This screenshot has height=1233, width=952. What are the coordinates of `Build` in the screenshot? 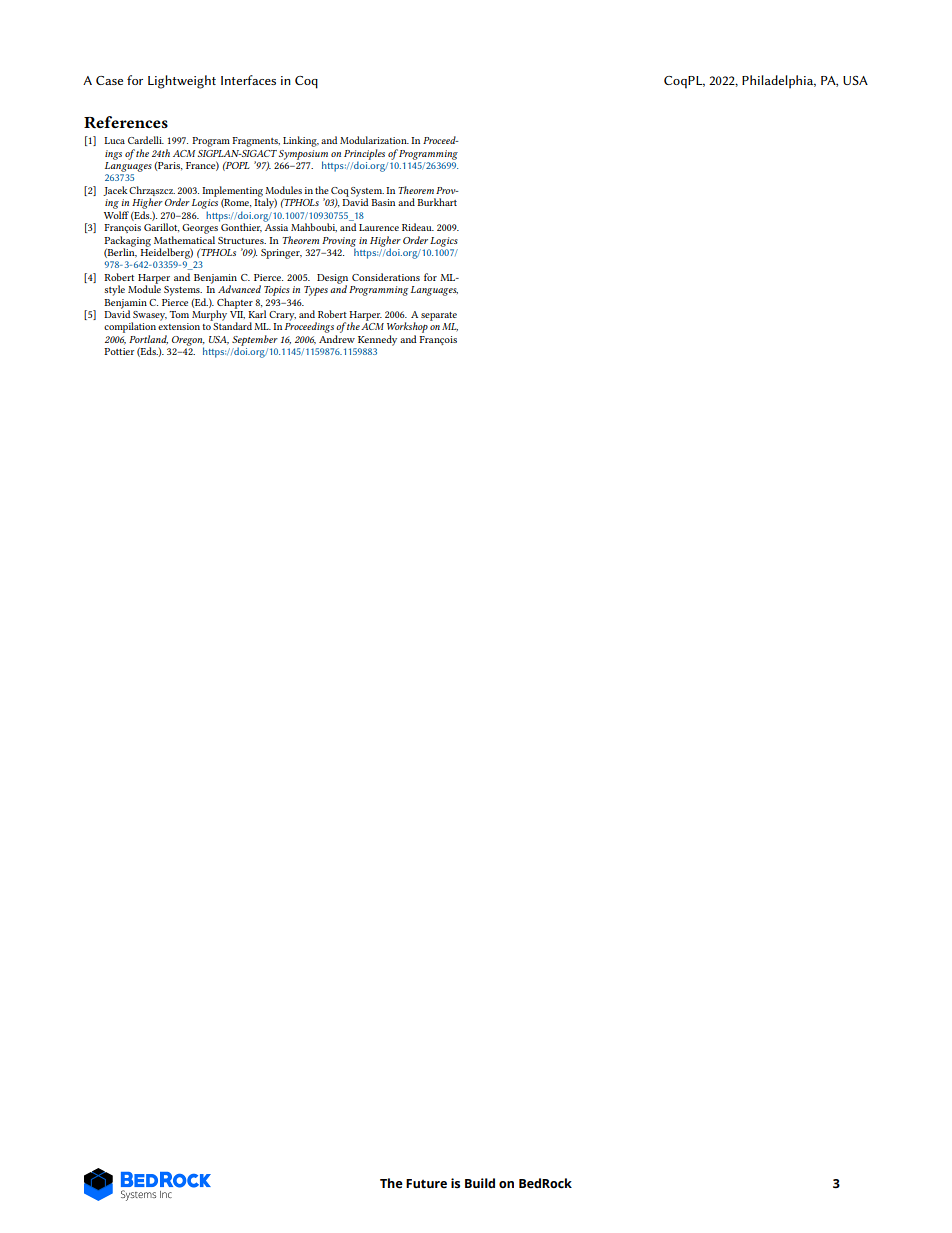 It's located at (480, 1183).
